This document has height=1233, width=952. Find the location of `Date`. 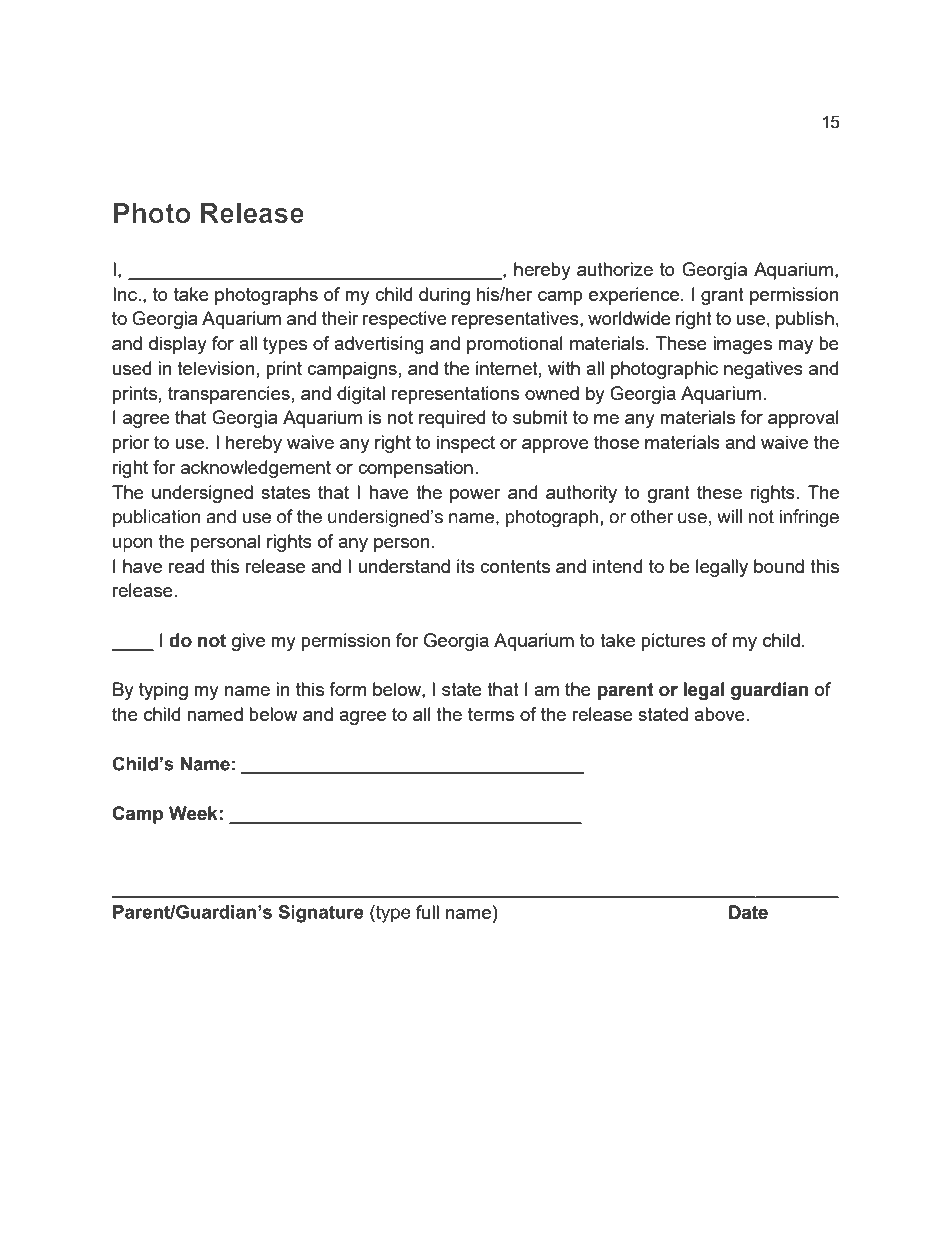

Date is located at coordinates (748, 912).
